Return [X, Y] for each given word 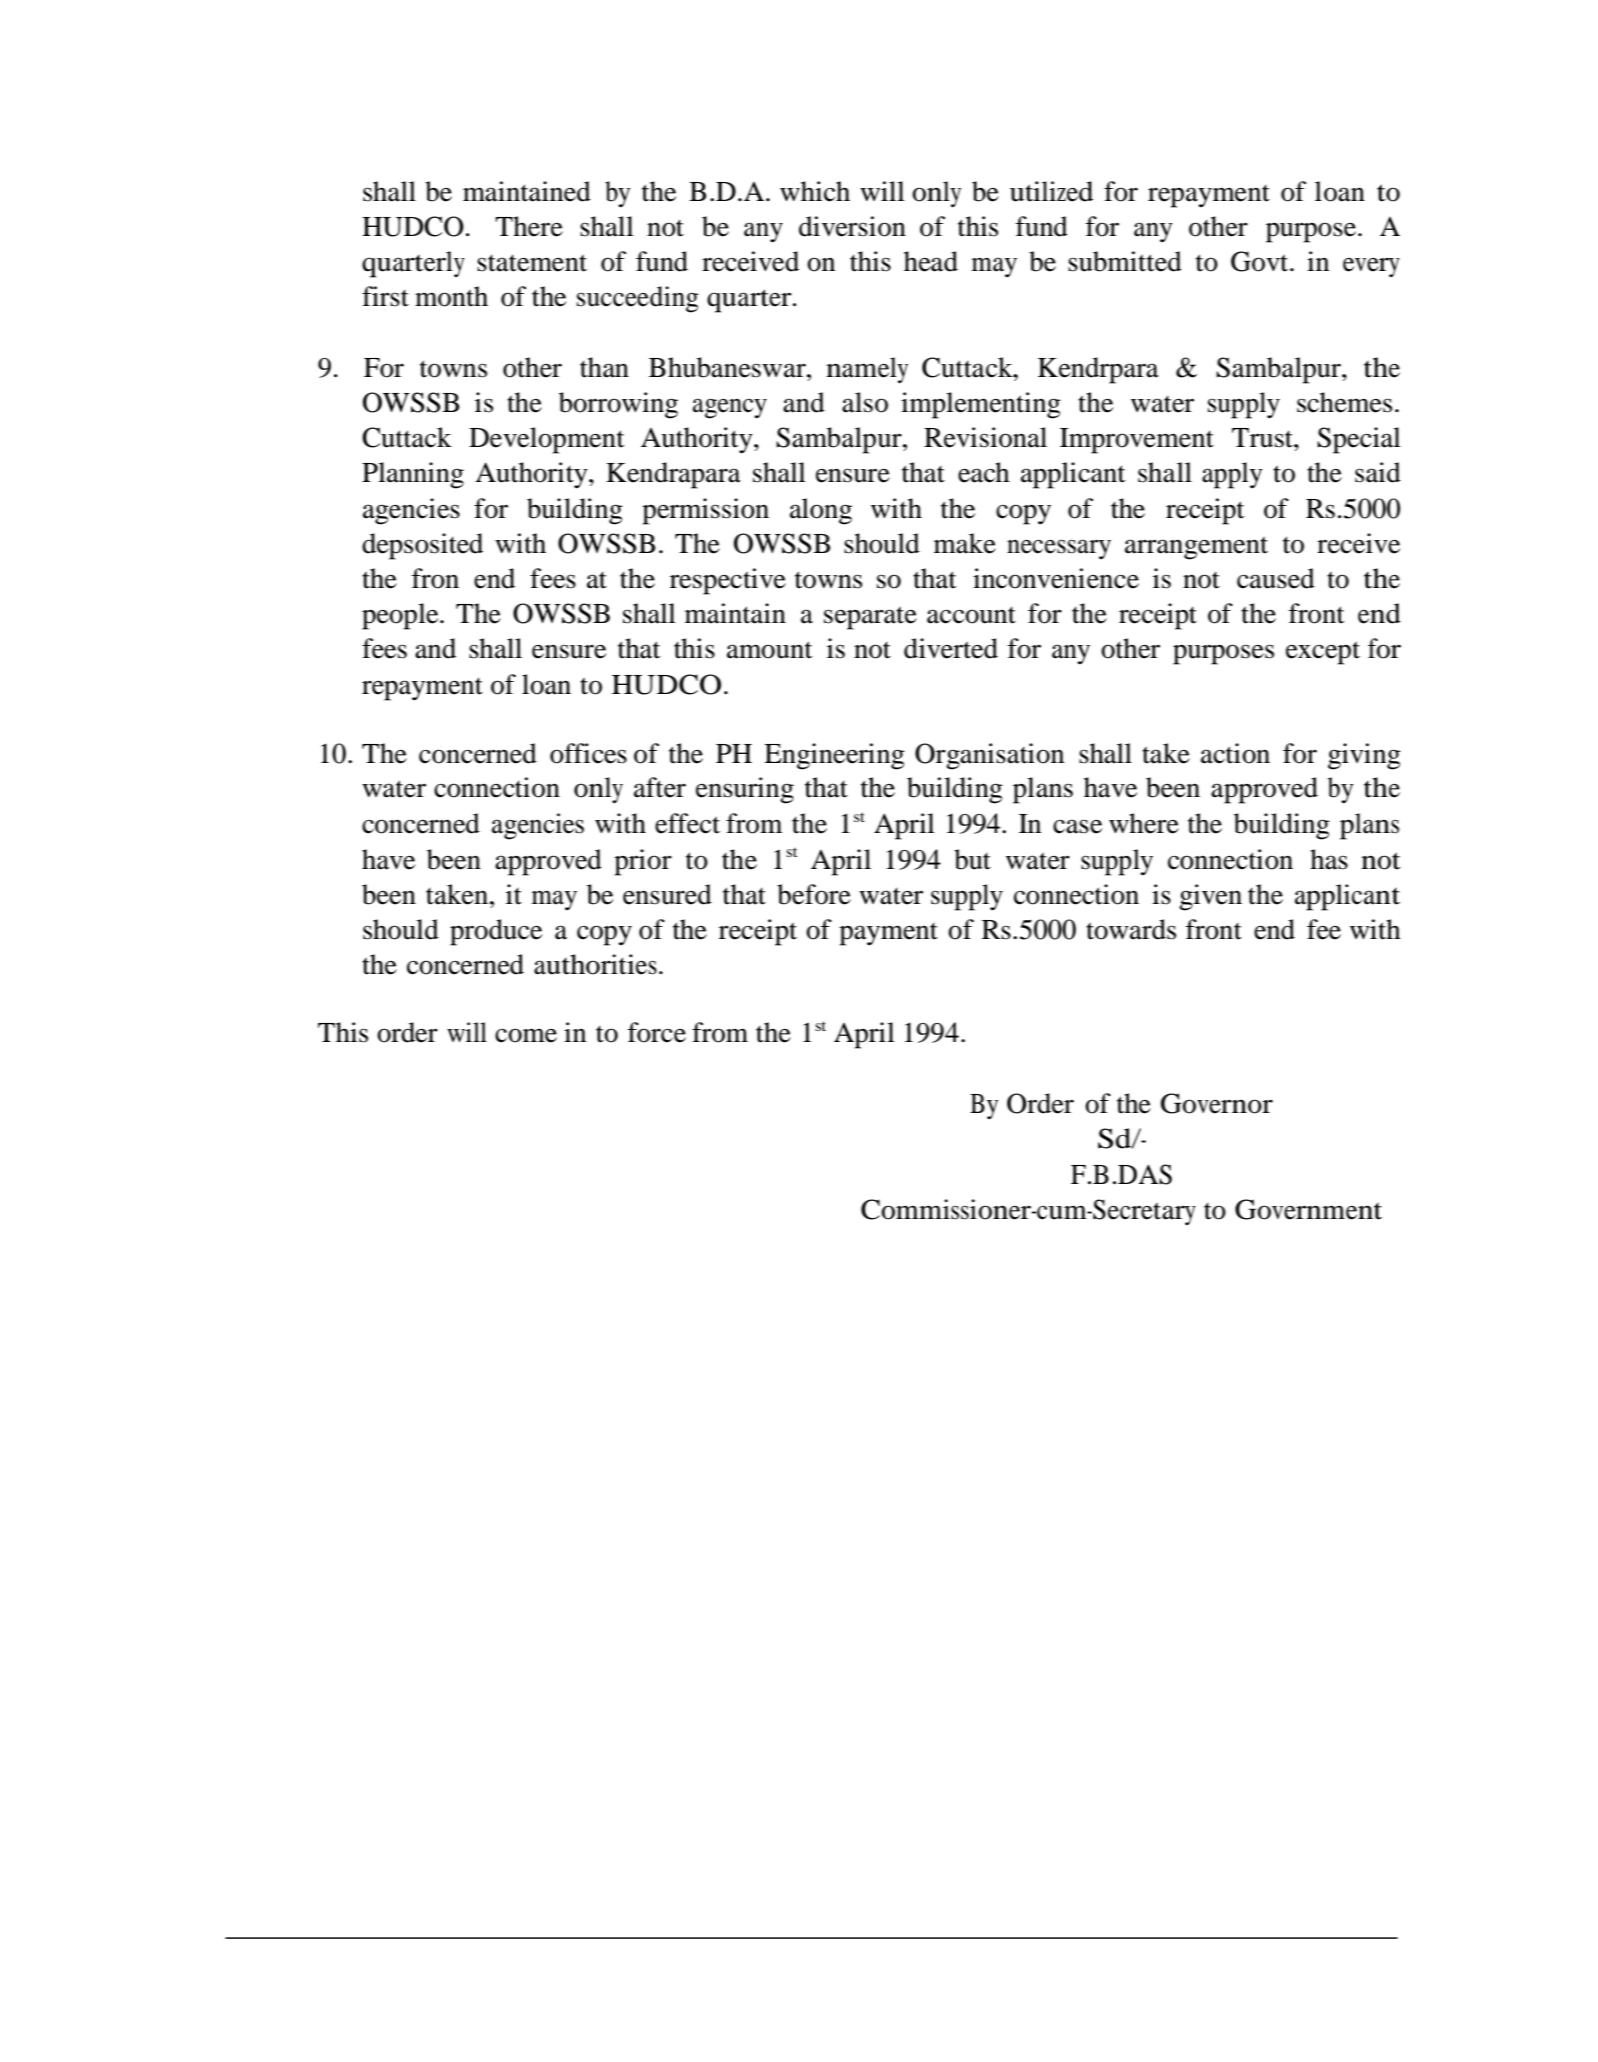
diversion [852, 226]
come [526, 1035]
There [529, 226]
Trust [1263, 438]
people [401, 616]
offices [588, 753]
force [657, 1032]
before [814, 894]
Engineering [834, 756]
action [1235, 753]
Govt [1261, 261]
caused [1276, 578]
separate [870, 618]
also [865, 402]
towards [1131, 929]
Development [547, 440]
